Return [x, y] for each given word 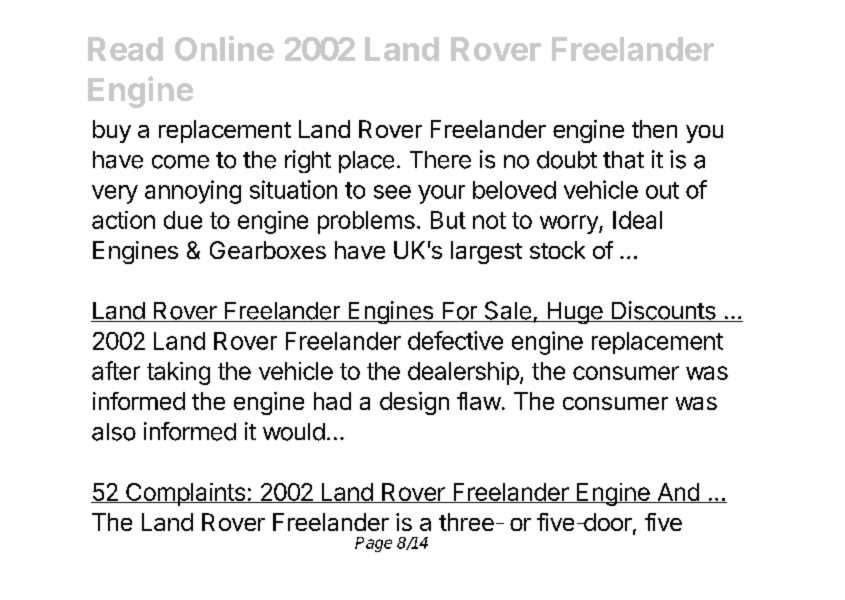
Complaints [185, 494]
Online [224, 48]
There [440, 160]
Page [373, 544]
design [414, 403]
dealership [463, 373]
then [654, 129]
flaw [479, 401]
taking [178, 373]
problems [366, 222]
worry [570, 224]
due [183, 220]
